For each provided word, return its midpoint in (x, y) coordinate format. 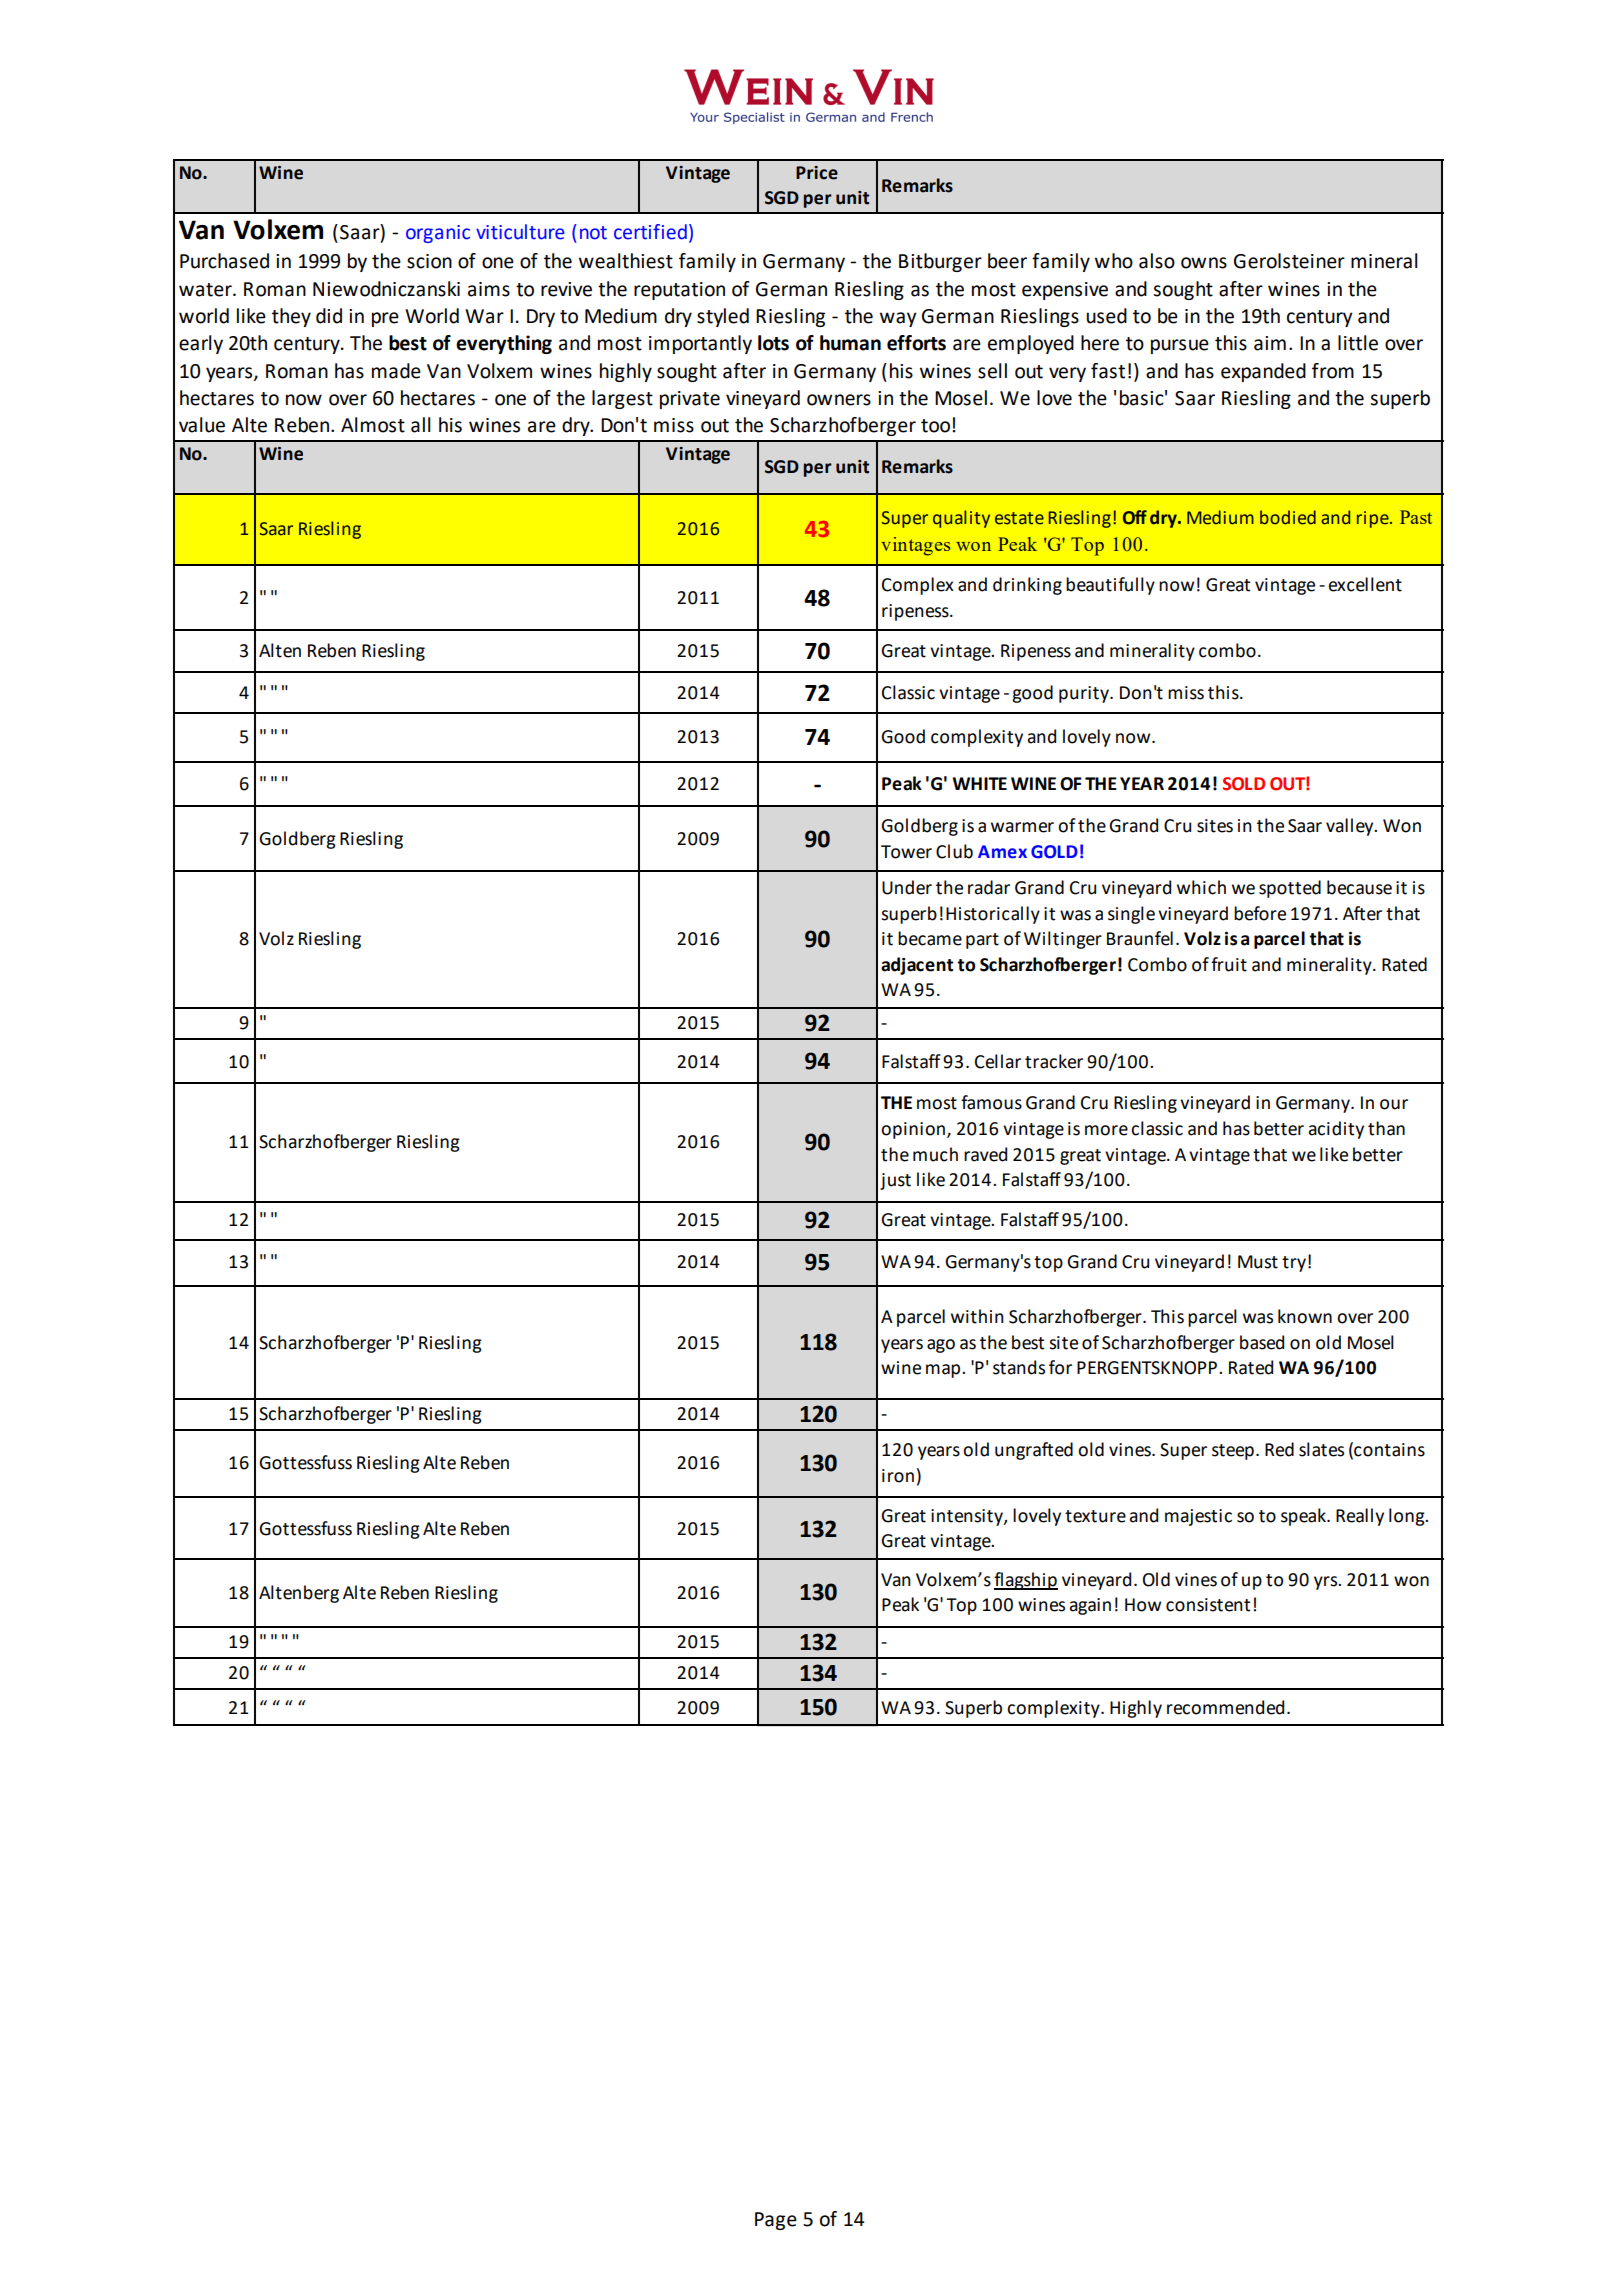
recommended (1225, 1707)
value (202, 425)
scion (429, 261)
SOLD (1244, 784)
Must (1258, 1262)
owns (1204, 263)
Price (817, 173)
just (895, 1181)
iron (898, 1476)
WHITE (979, 783)
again (1090, 1606)
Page (776, 2221)
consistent (1208, 1605)
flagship (1026, 1581)
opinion (914, 1130)
